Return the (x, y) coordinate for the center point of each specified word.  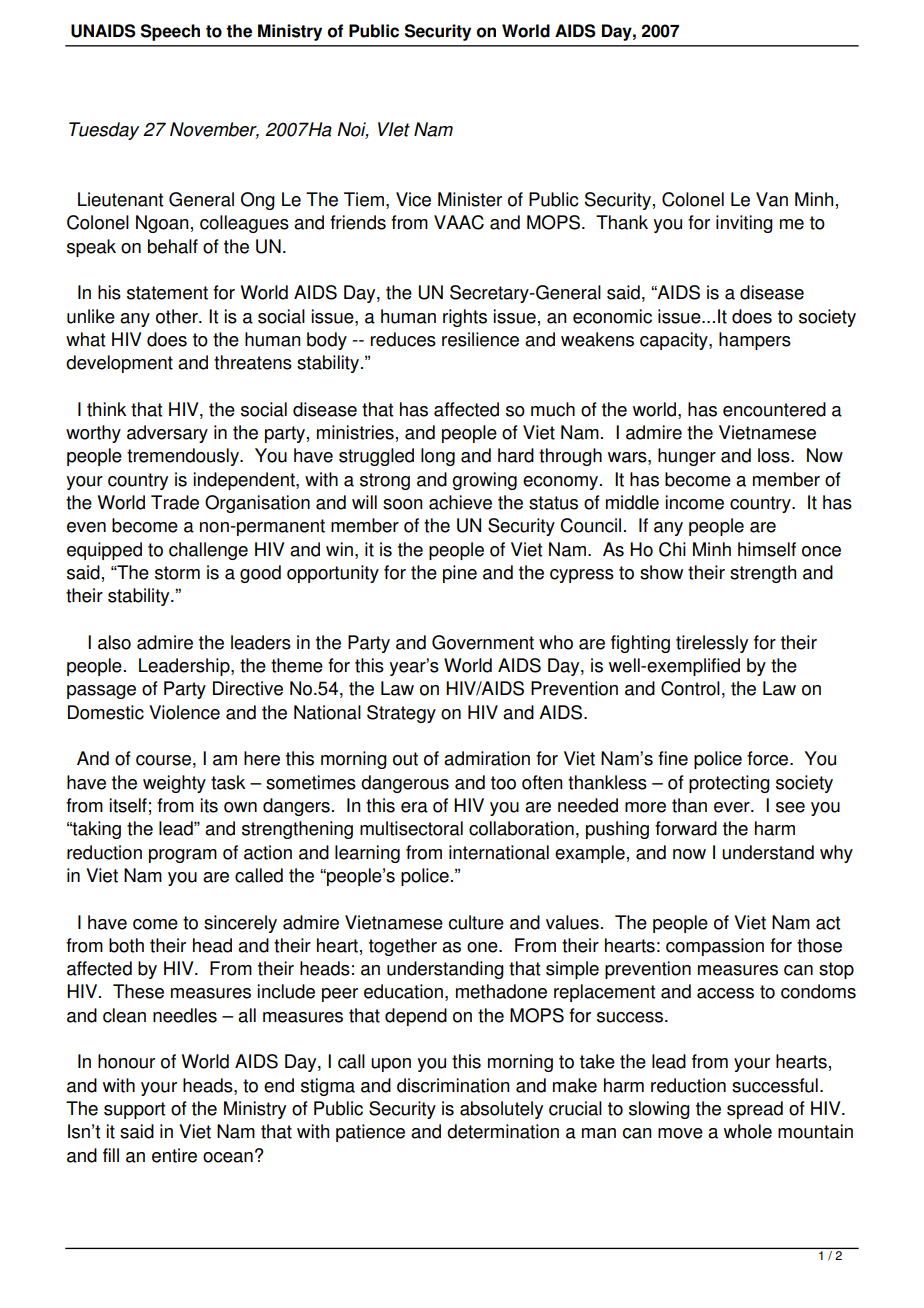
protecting (729, 784)
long (438, 457)
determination (503, 1131)
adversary (167, 434)
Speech (170, 32)
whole (748, 1131)
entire (174, 1155)
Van (772, 199)
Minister (470, 199)
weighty (174, 784)
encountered (774, 409)
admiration (487, 758)
